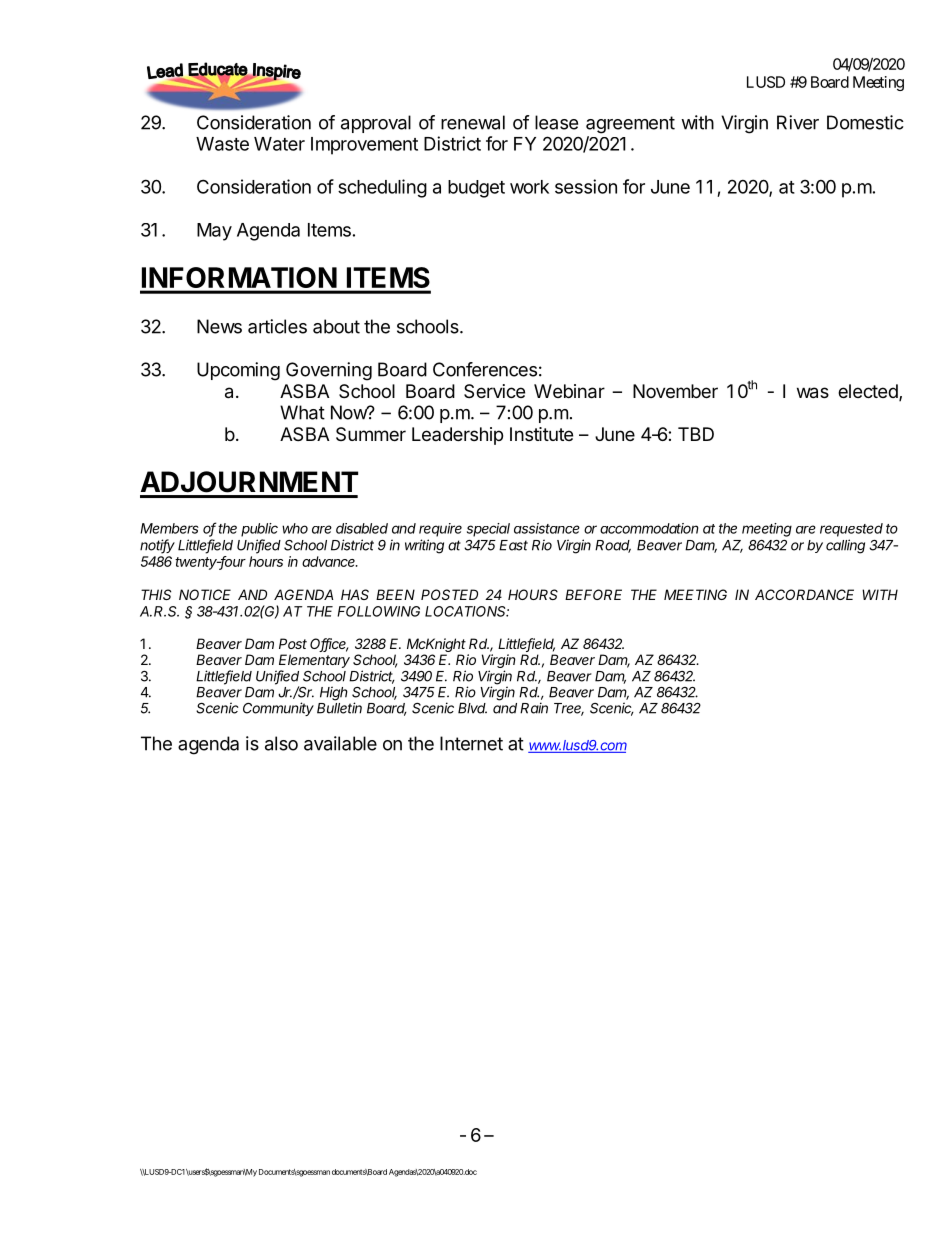 The image size is (952, 1233). Describe the element at coordinates (869, 392) in the screenshot. I see `elected` at that location.
